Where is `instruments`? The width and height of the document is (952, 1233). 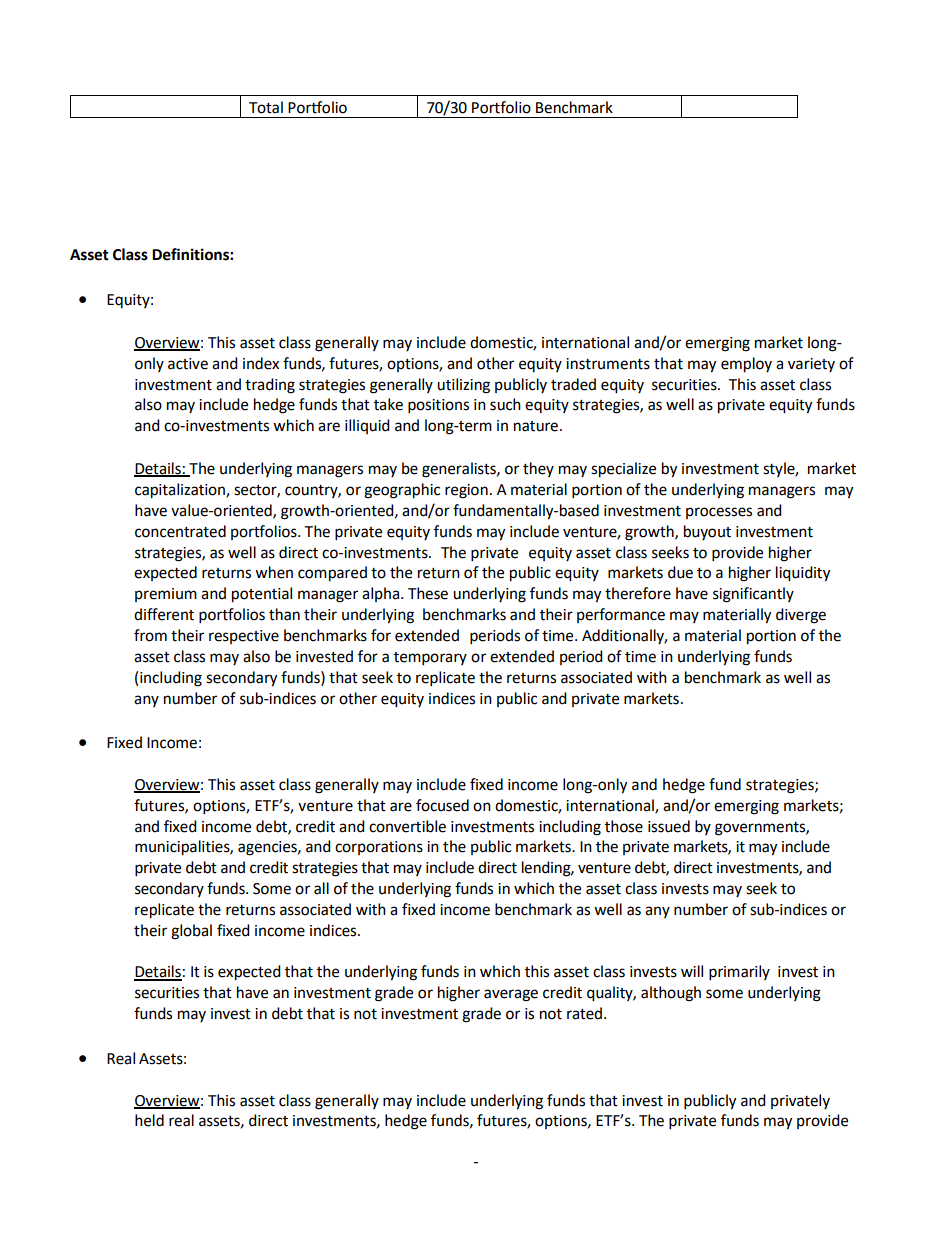 instruments is located at coordinates (608, 364).
